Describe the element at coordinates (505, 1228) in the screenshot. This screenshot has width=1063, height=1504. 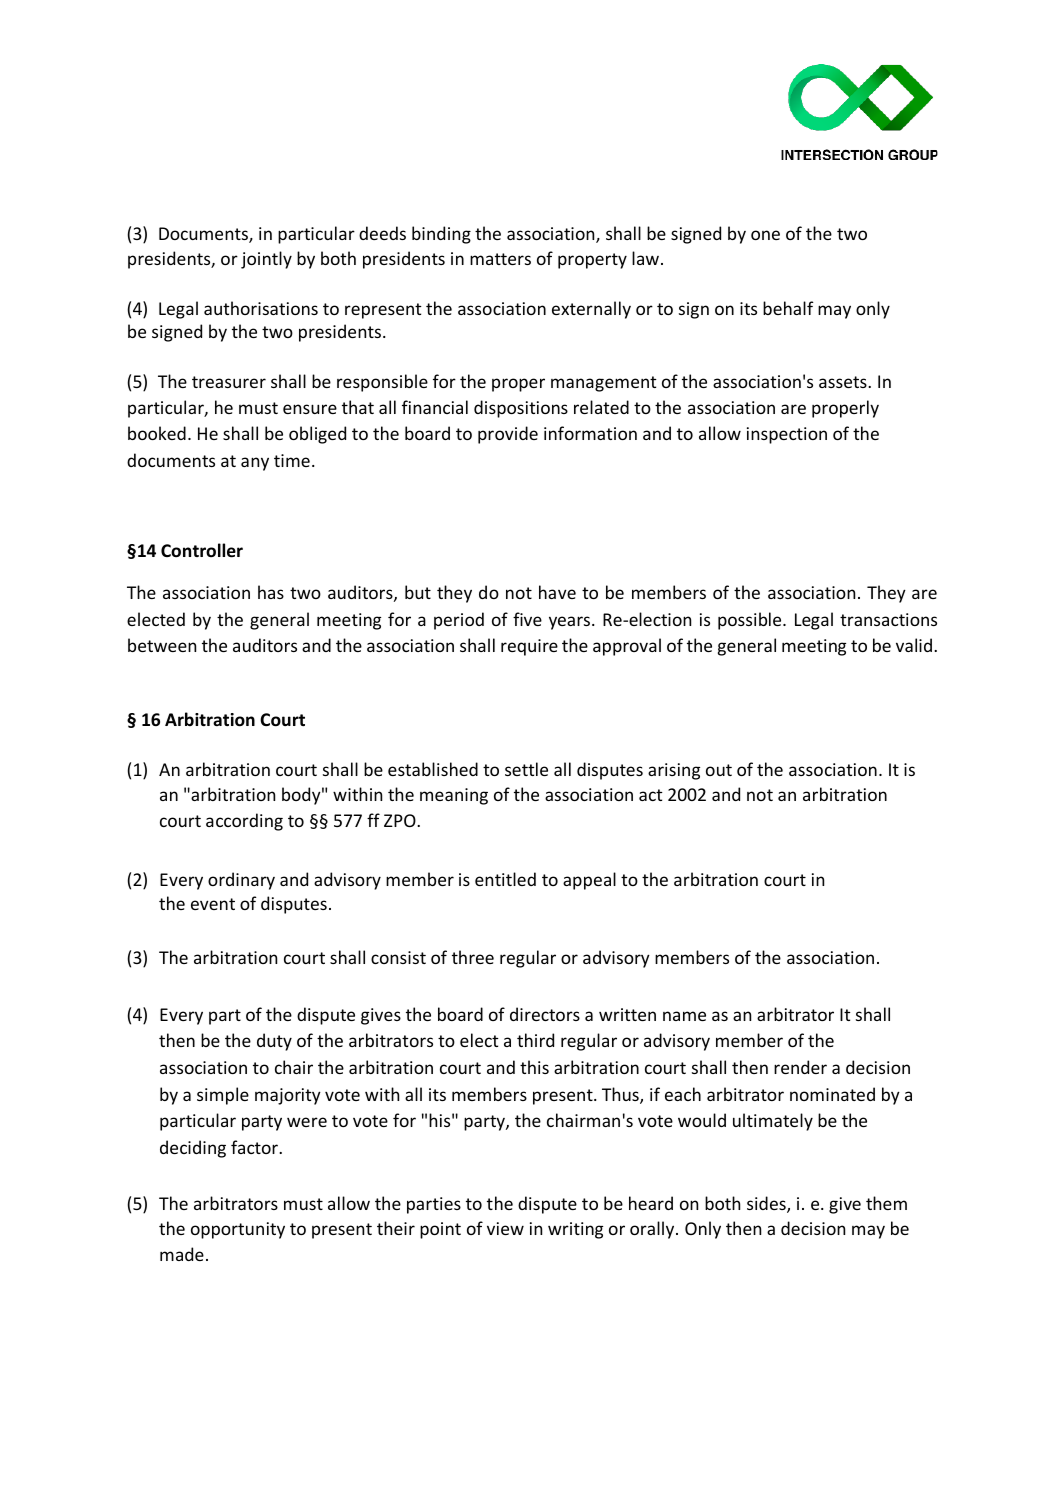
I see `view` at that location.
